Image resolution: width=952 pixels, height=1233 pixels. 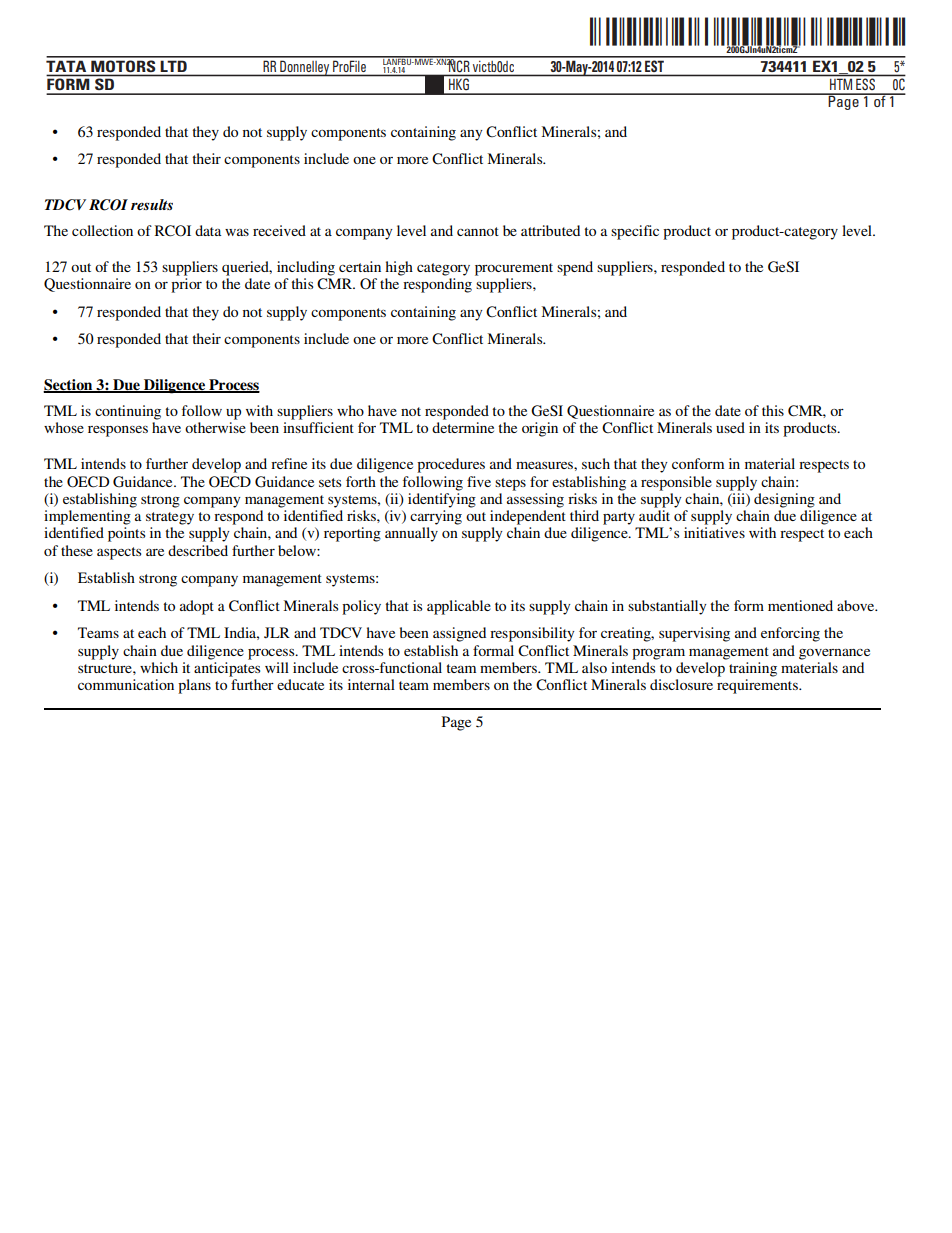 I want to click on prior, so click(x=186, y=285).
